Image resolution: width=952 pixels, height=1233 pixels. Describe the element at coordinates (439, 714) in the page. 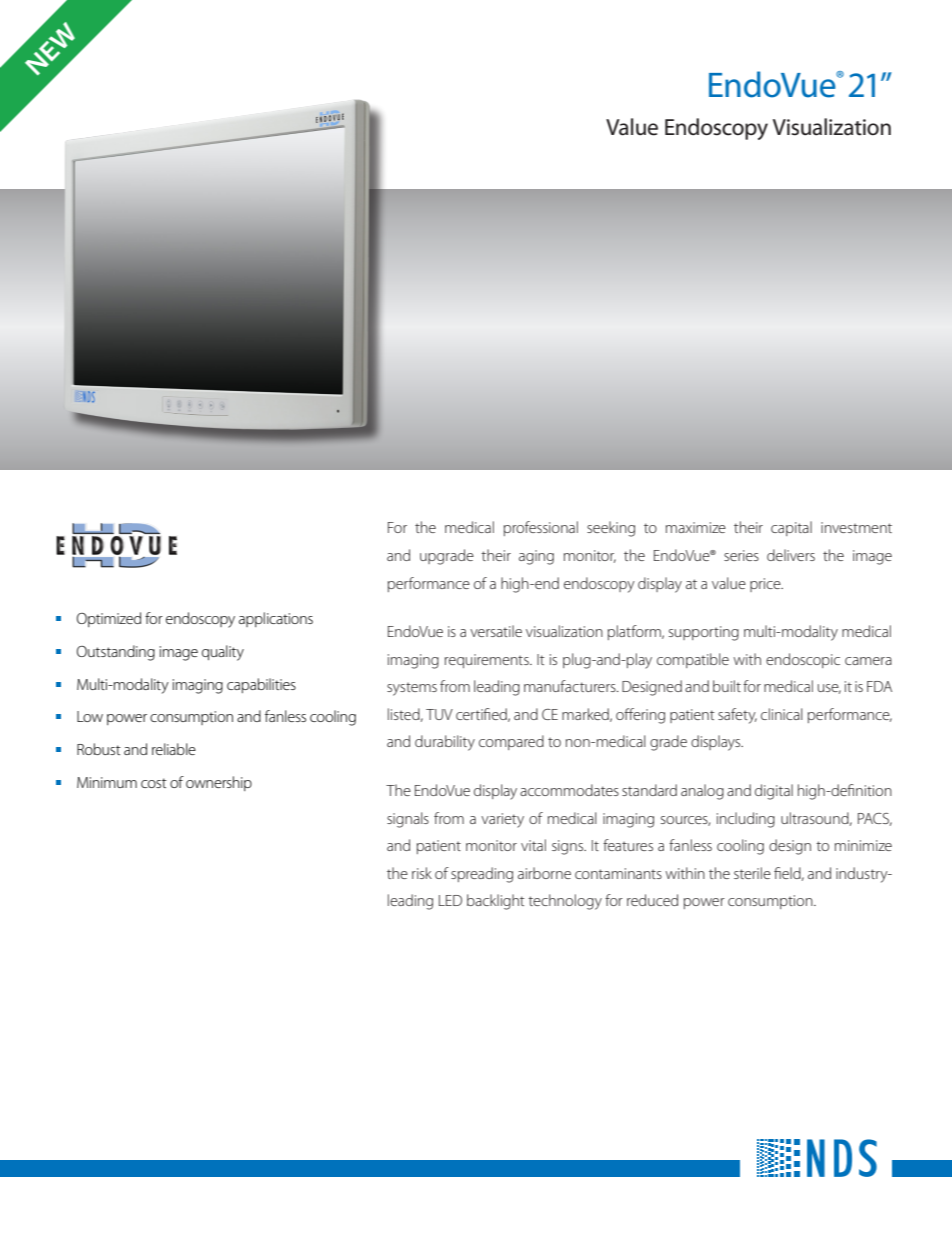

I see `TUV` at that location.
